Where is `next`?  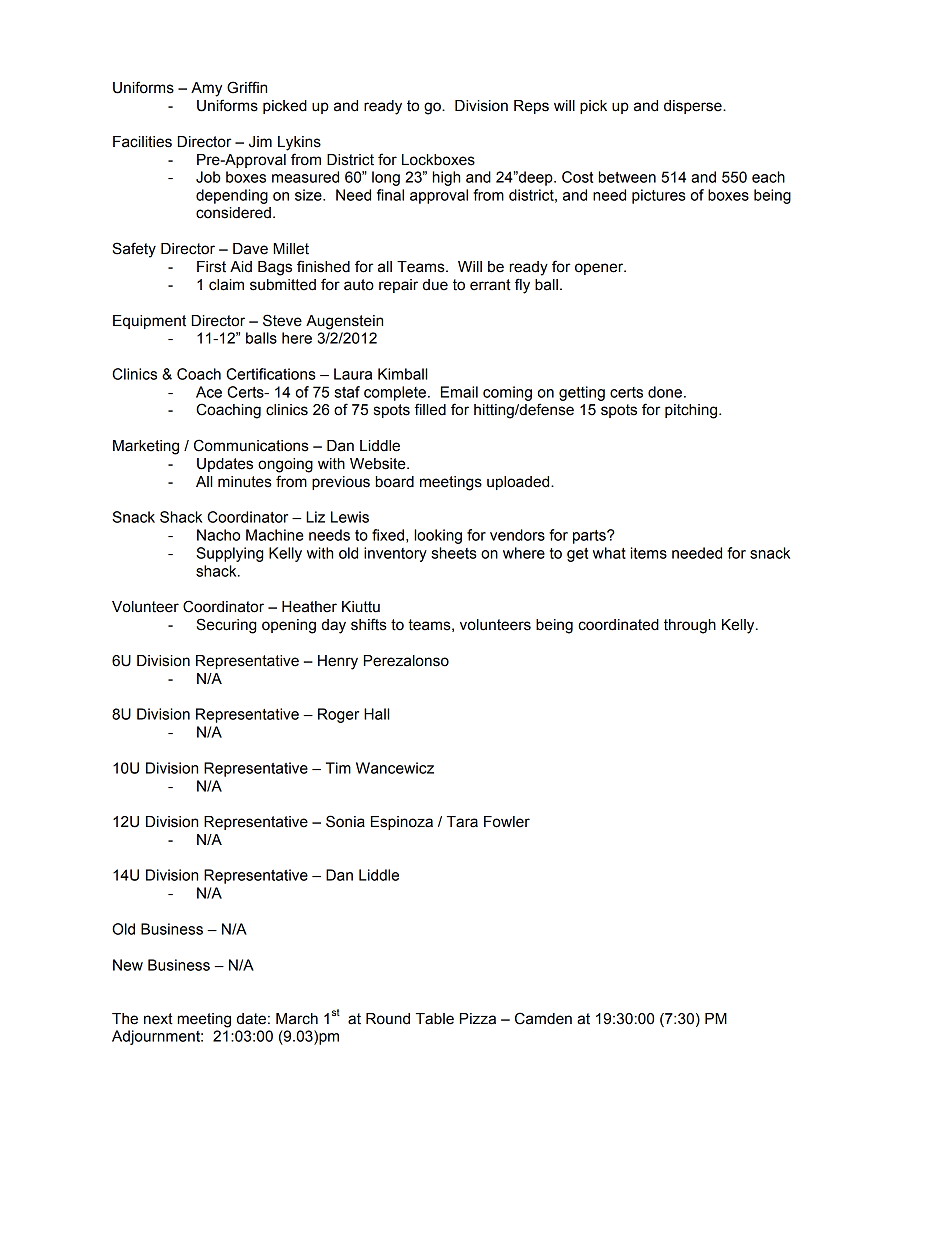
next is located at coordinates (158, 1019).
